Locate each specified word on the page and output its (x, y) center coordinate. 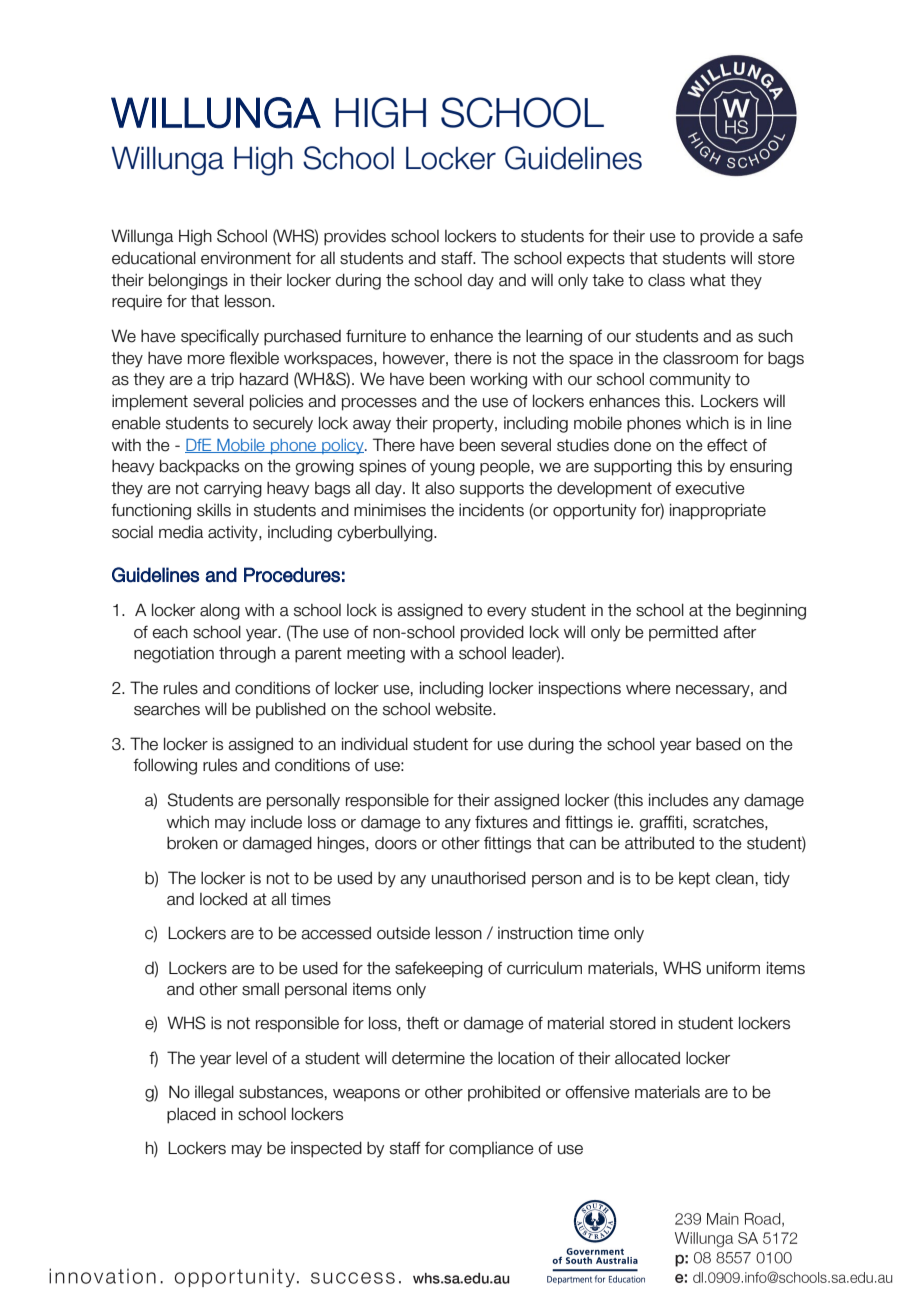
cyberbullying (386, 533)
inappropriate (718, 511)
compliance (491, 1149)
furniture (376, 336)
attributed (659, 843)
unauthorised (479, 878)
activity (234, 533)
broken (192, 843)
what (708, 280)
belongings (188, 281)
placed (191, 1115)
